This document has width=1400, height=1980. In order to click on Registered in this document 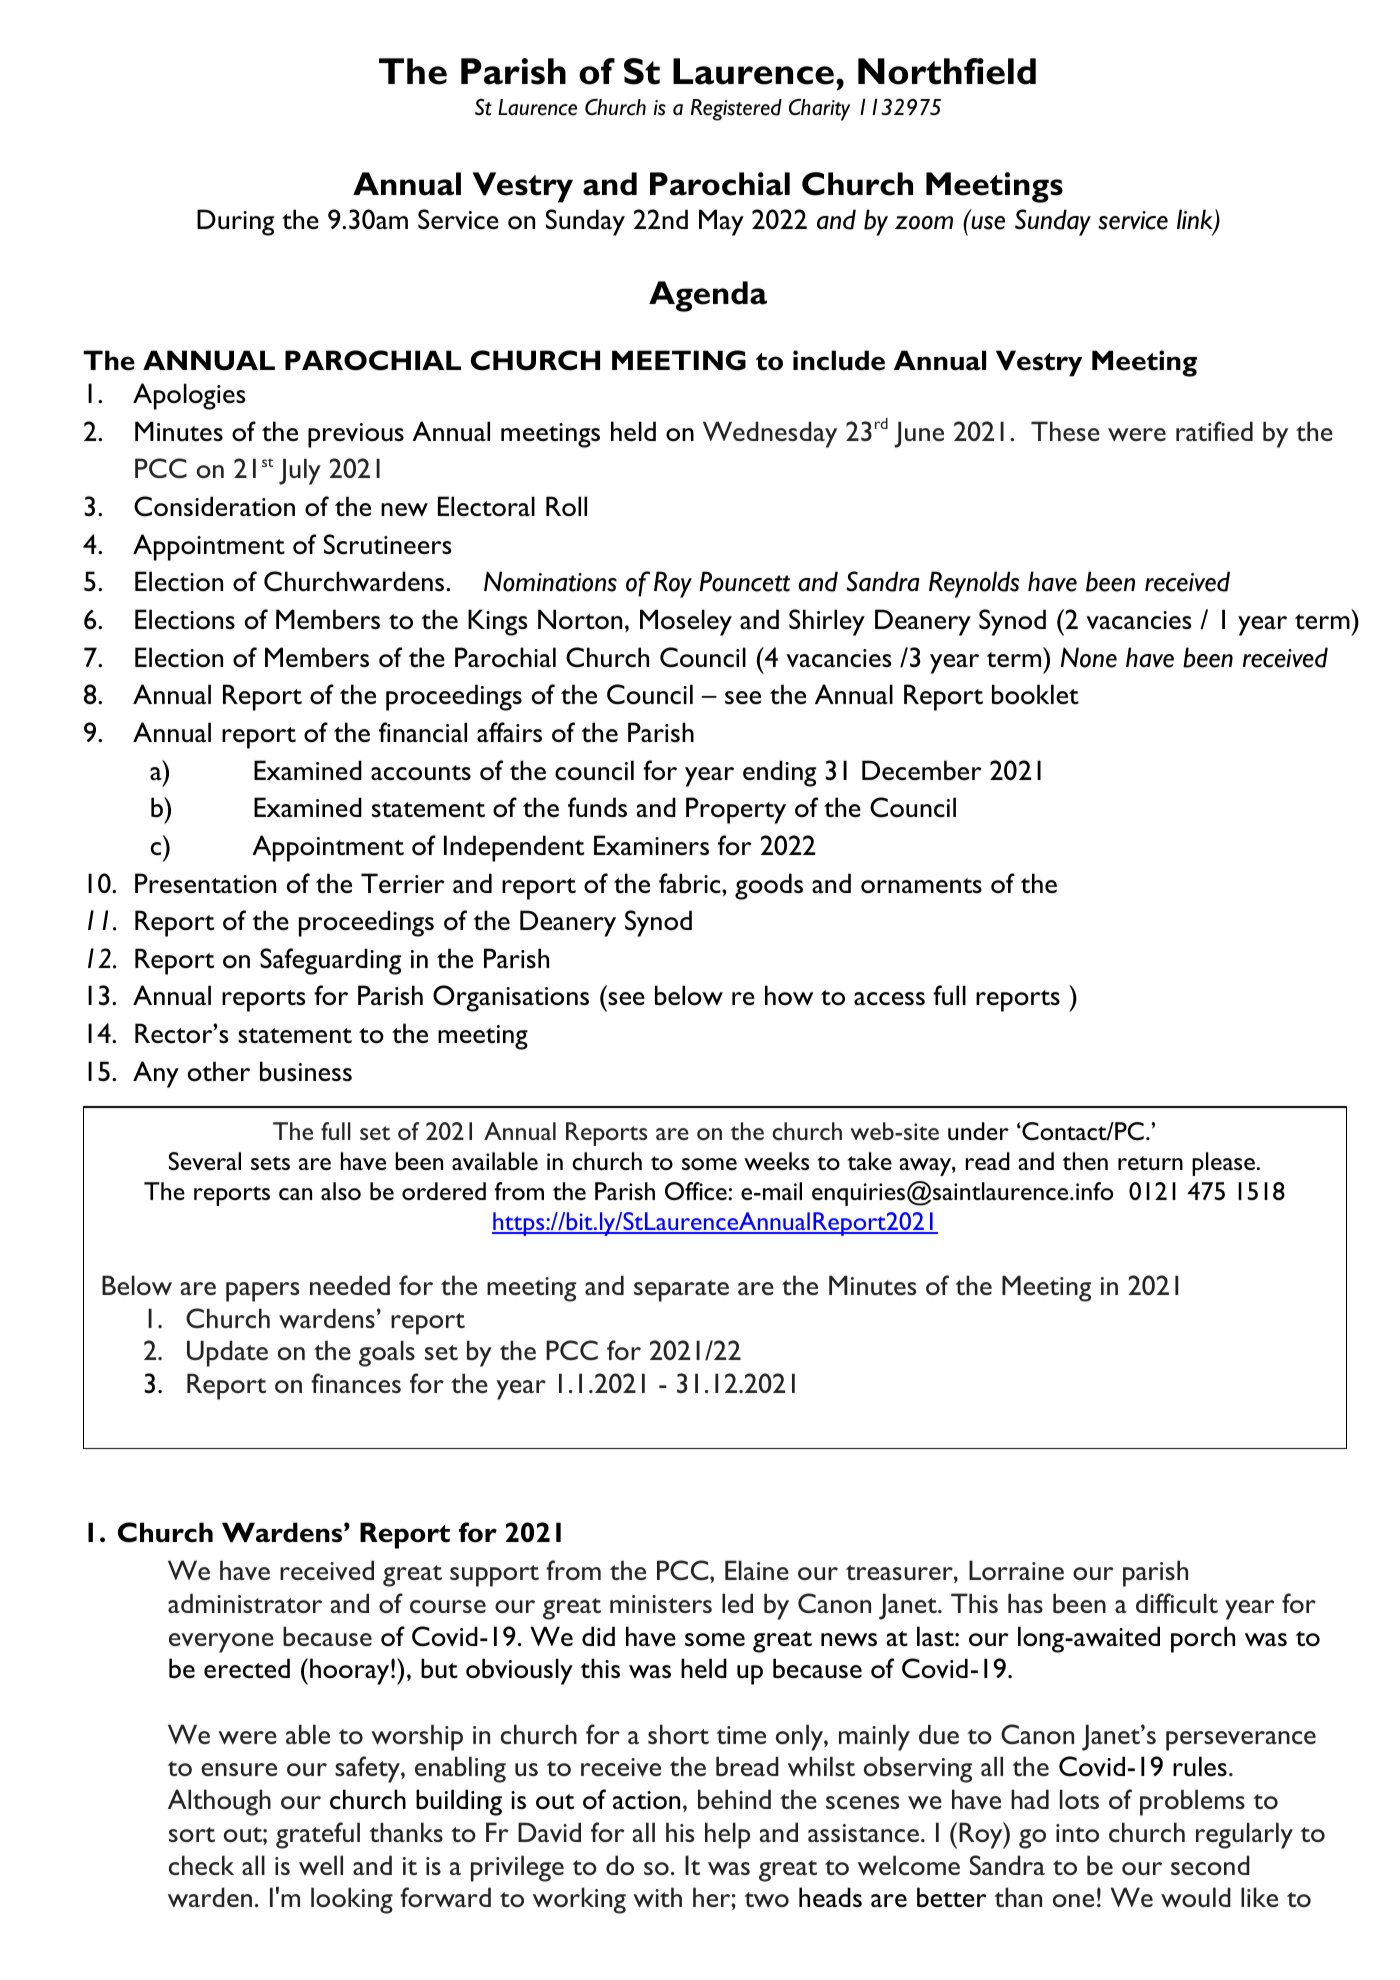, I will do `click(736, 110)`.
